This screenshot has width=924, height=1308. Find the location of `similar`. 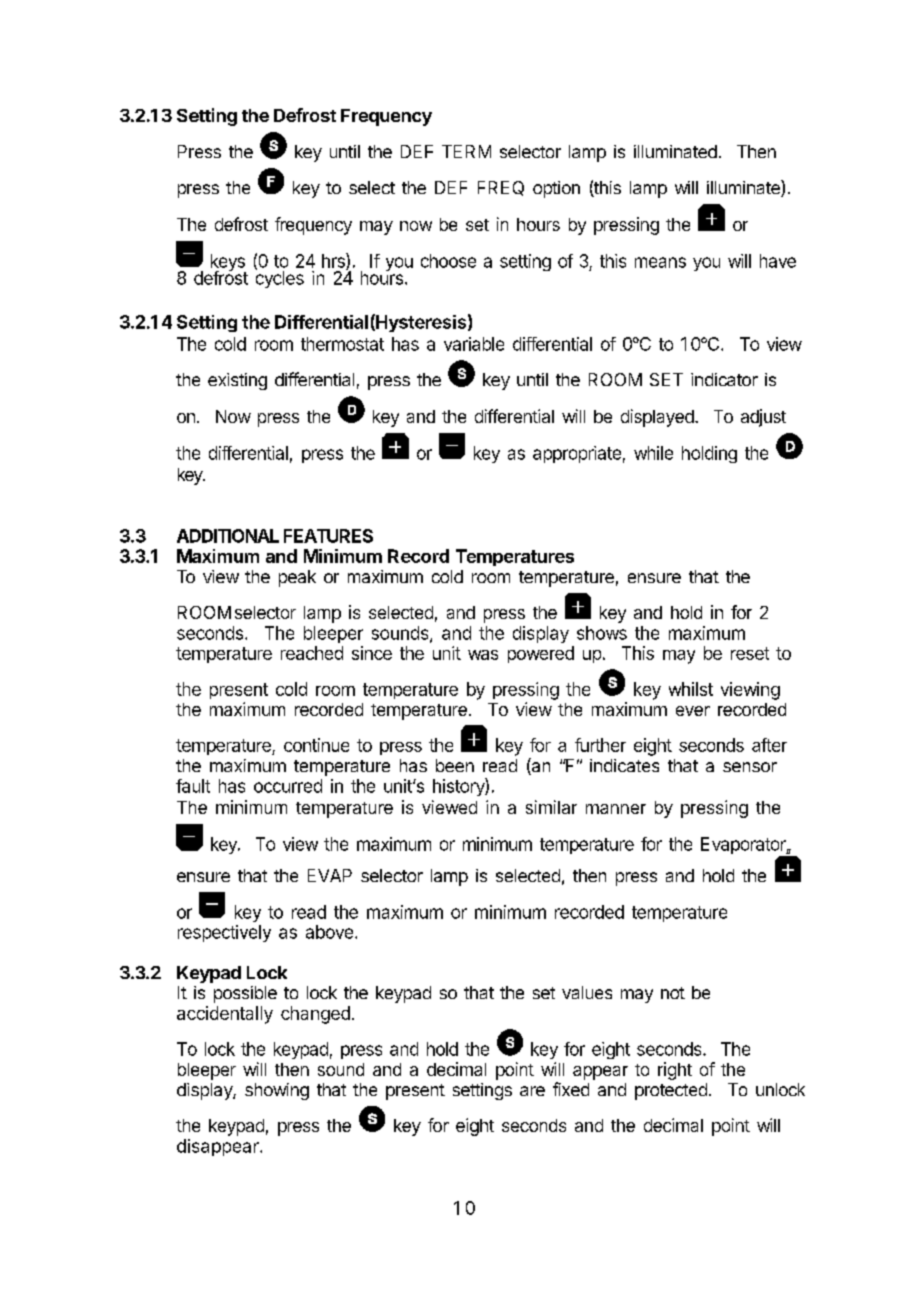

similar is located at coordinates (551, 807).
